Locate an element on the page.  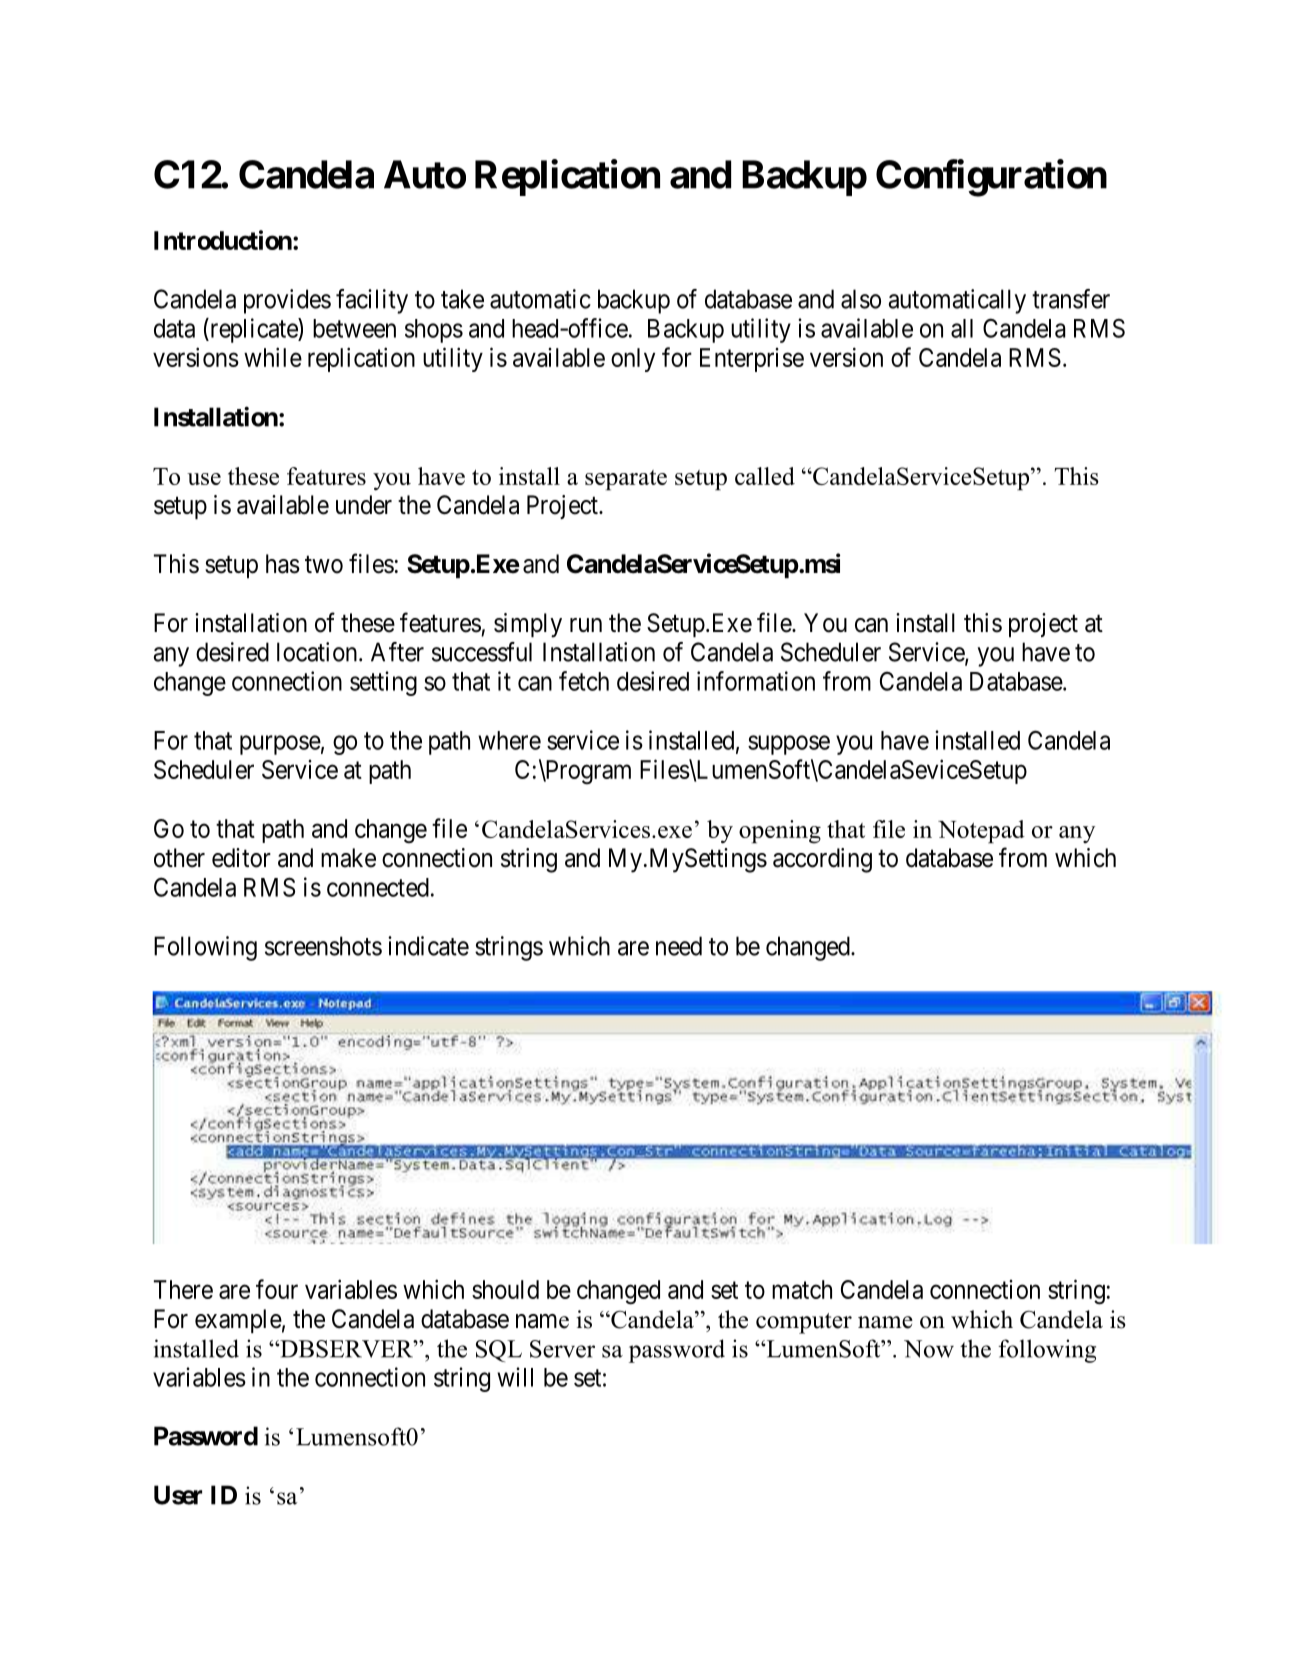
only is located at coordinates (633, 360).
